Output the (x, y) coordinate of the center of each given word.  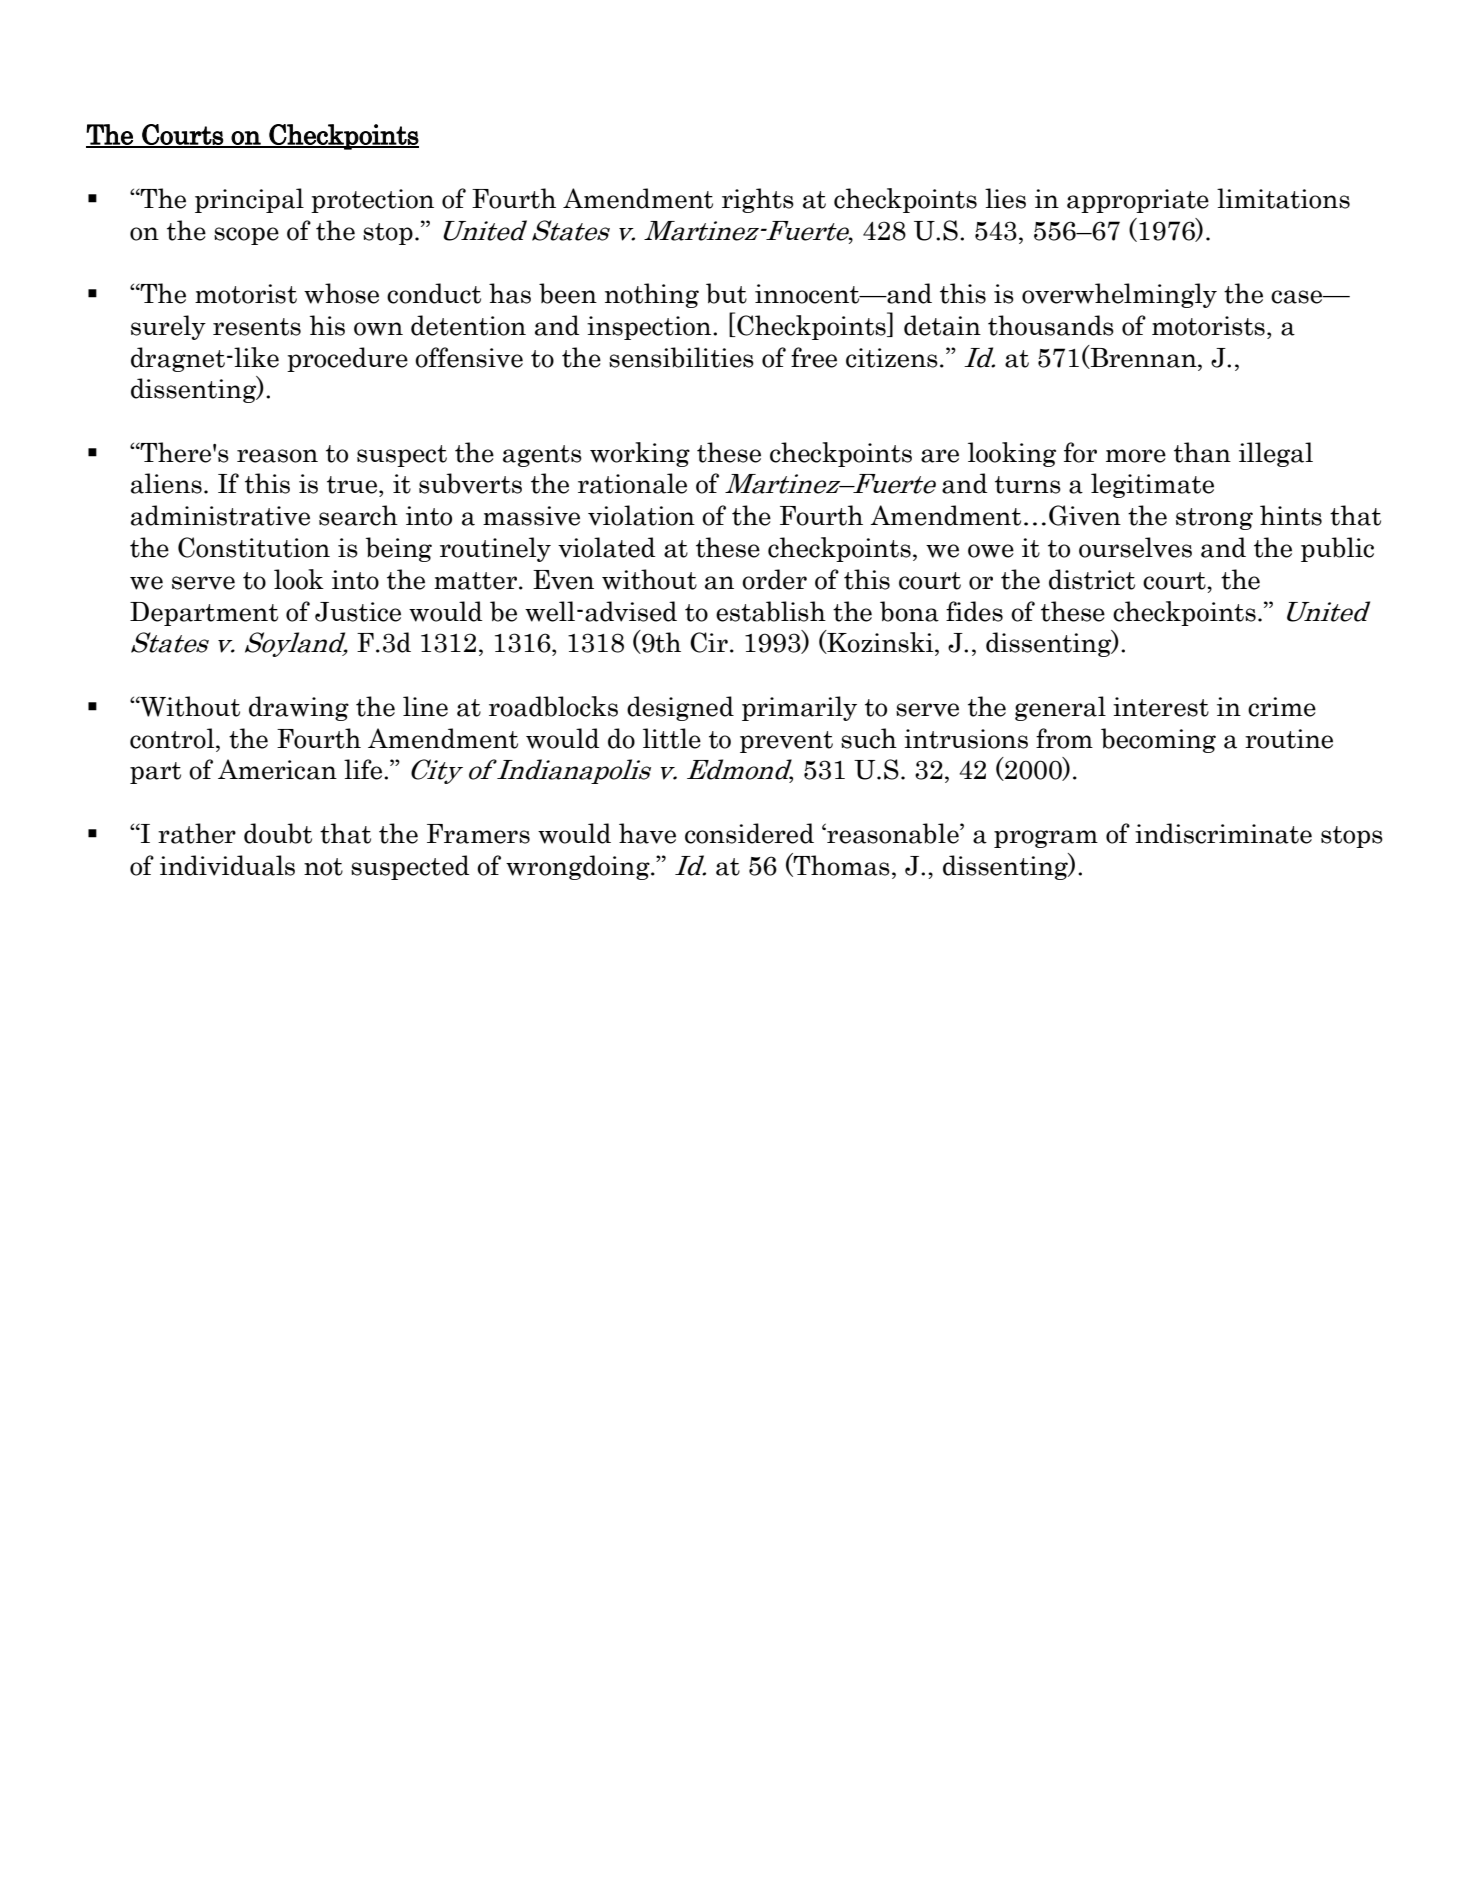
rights (758, 200)
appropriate (1138, 201)
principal (249, 200)
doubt (278, 833)
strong (1214, 519)
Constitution (254, 547)
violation (641, 515)
